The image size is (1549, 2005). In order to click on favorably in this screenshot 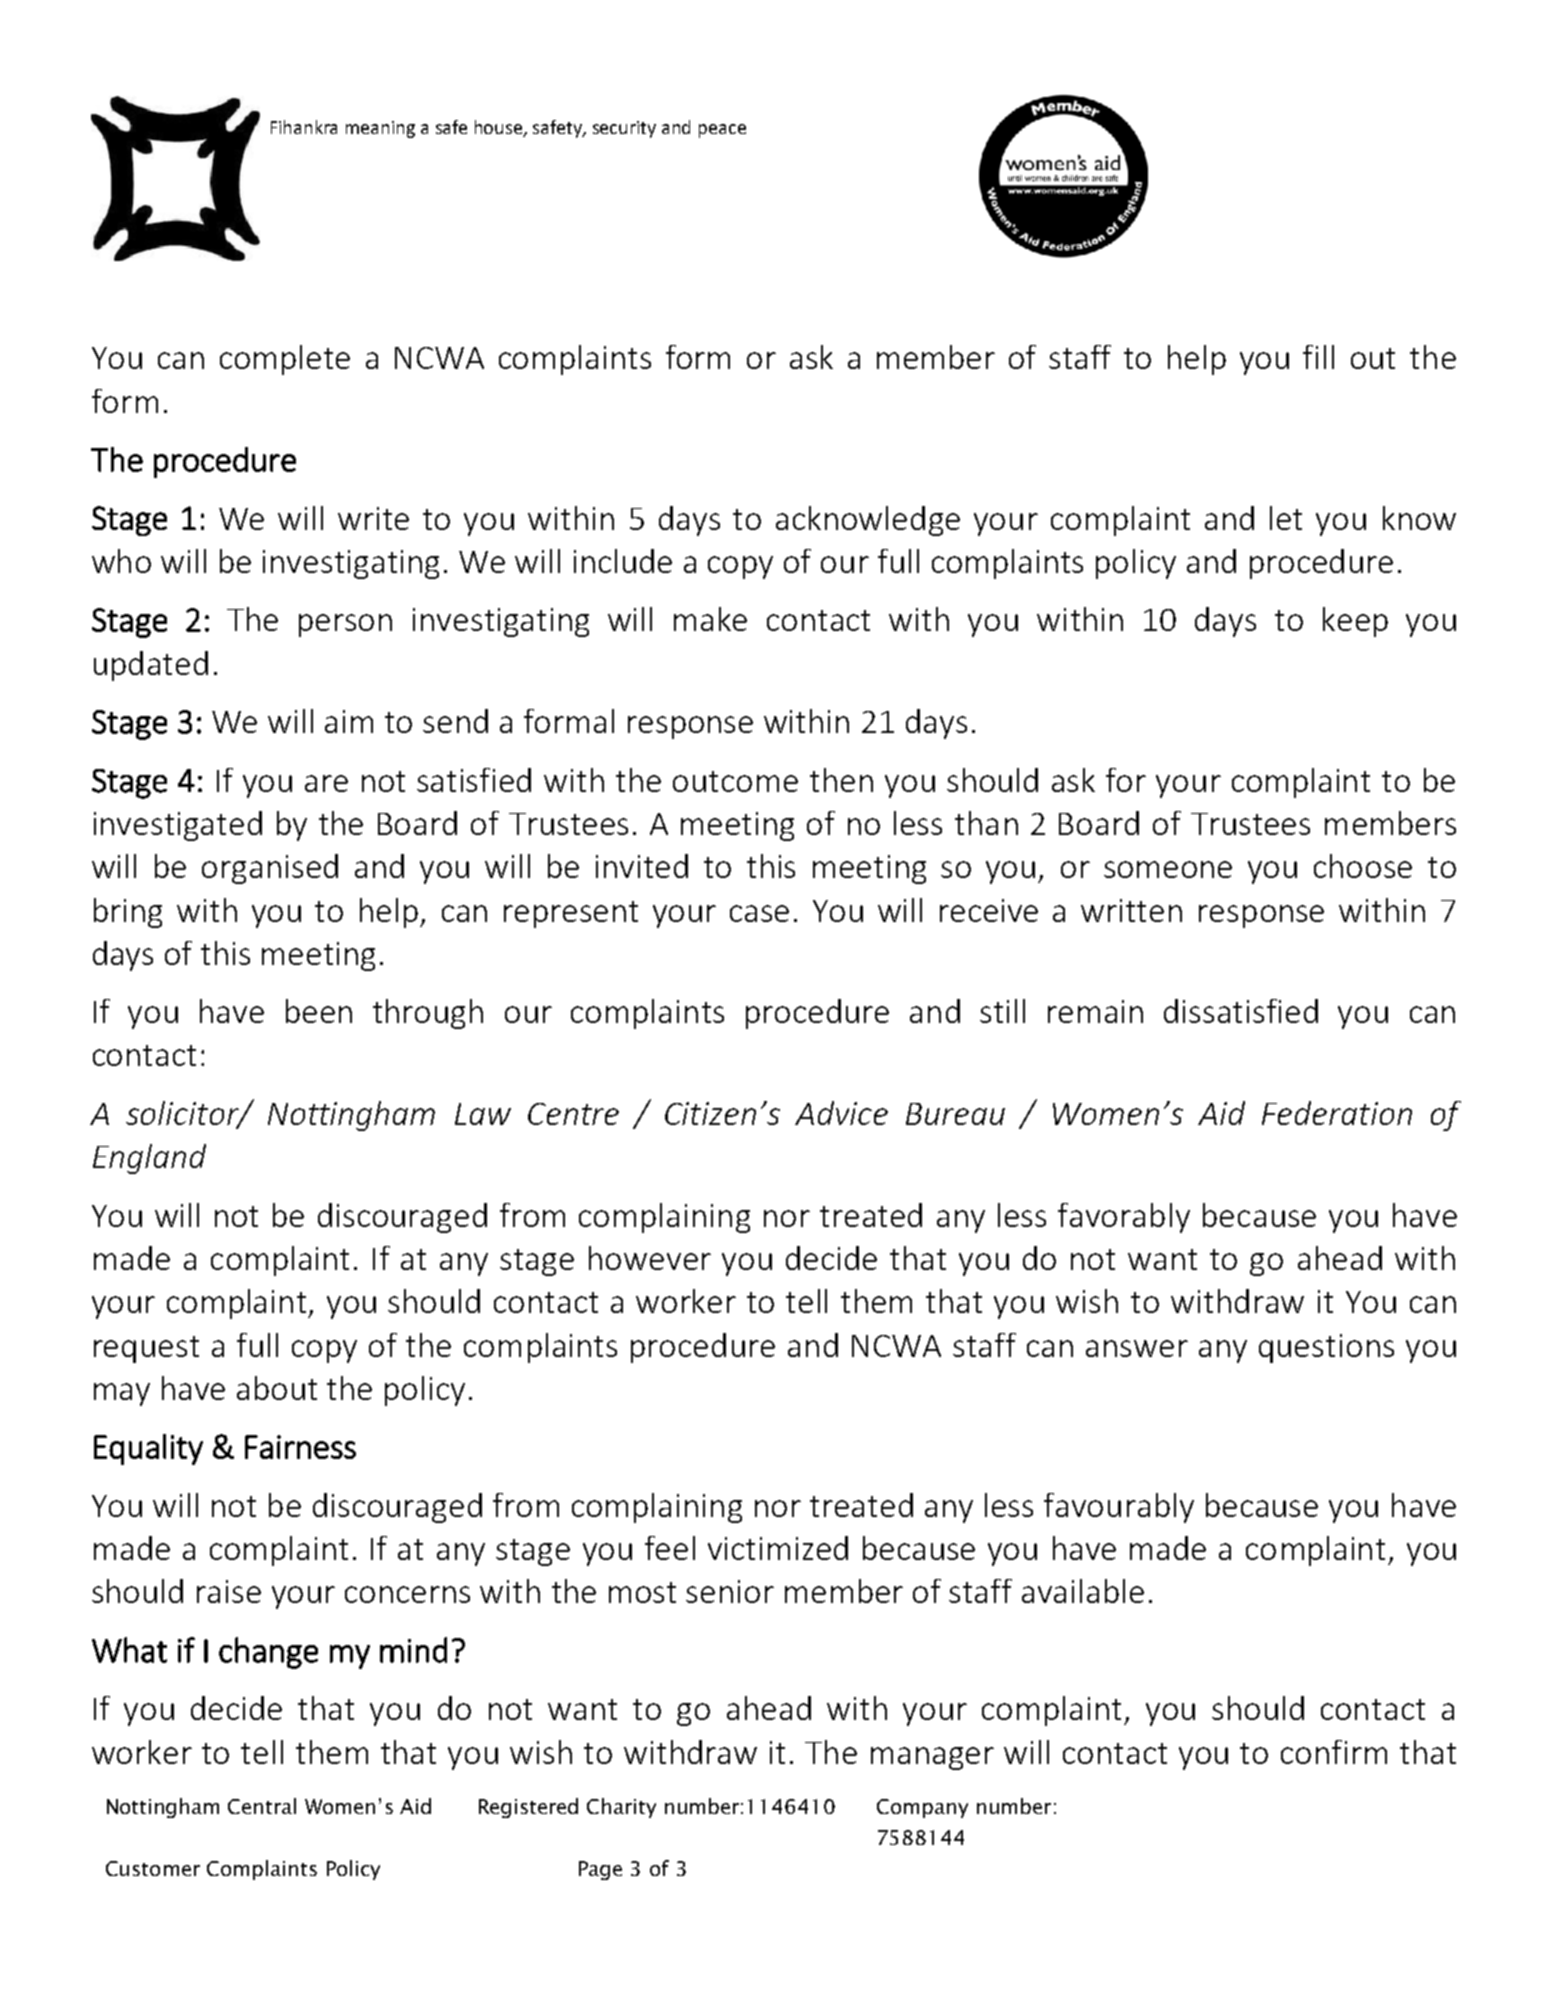, I will do `click(1124, 1218)`.
